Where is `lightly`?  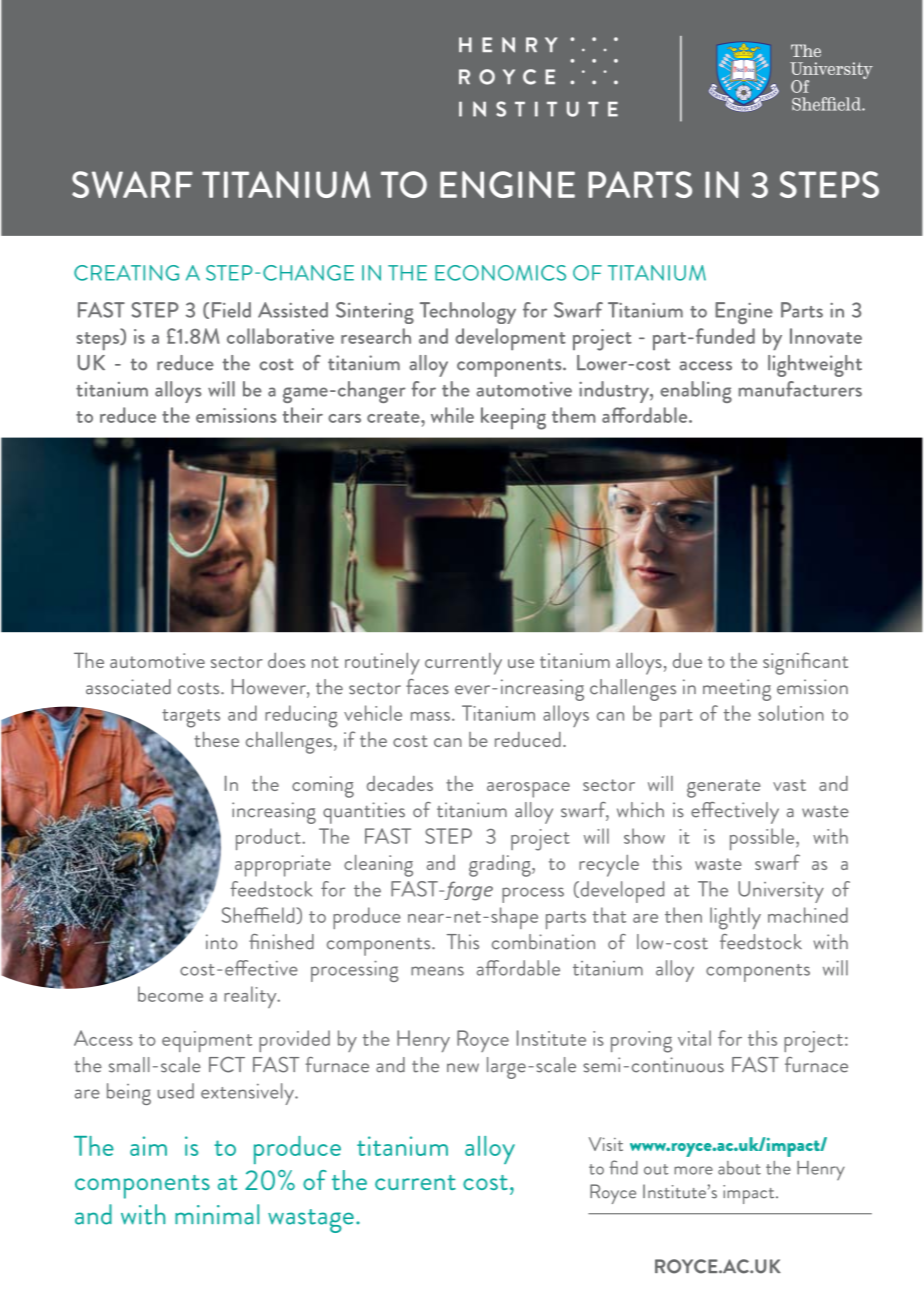 lightly is located at coordinates (735, 918).
